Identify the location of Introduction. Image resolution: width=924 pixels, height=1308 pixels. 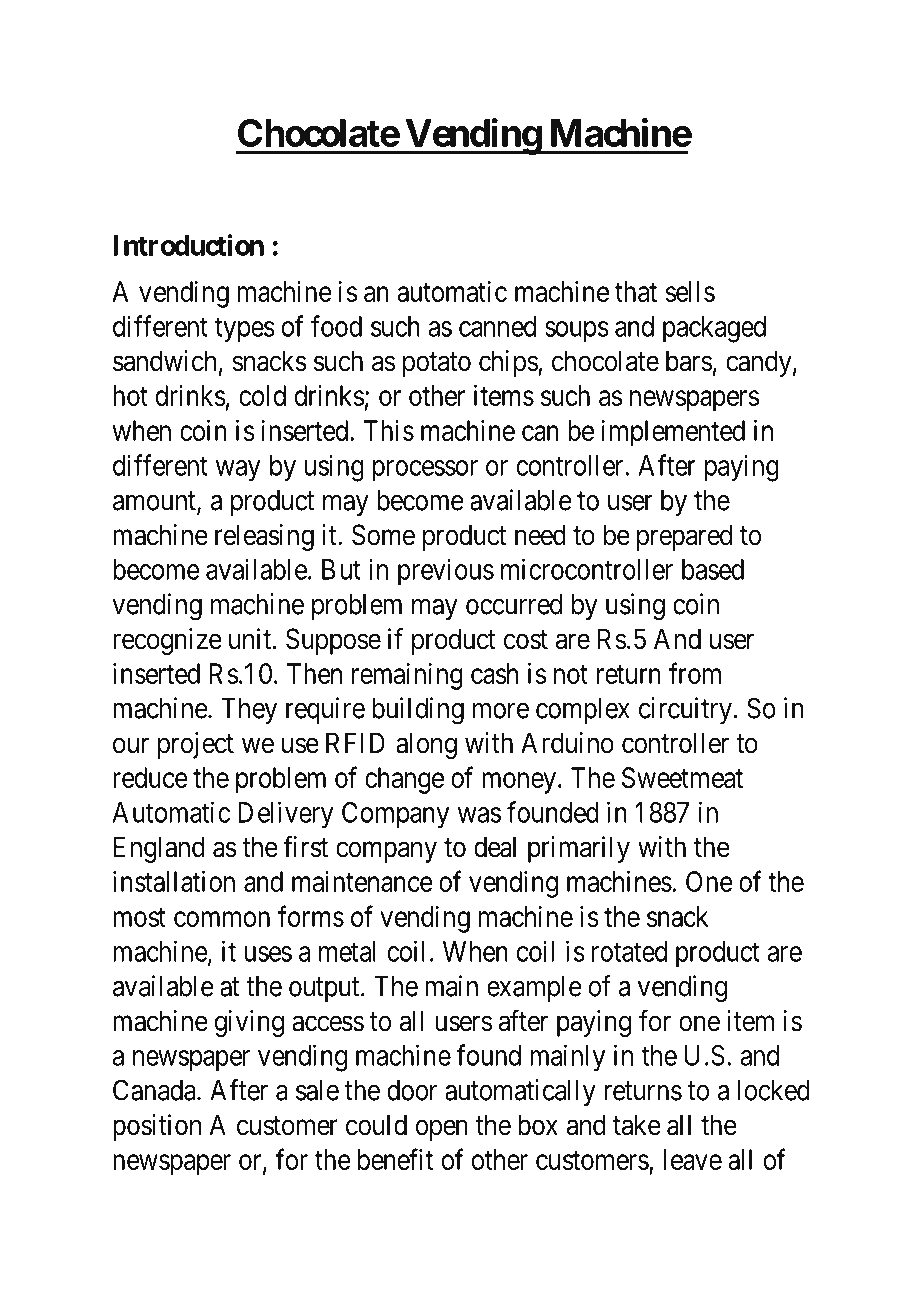
(188, 245).
